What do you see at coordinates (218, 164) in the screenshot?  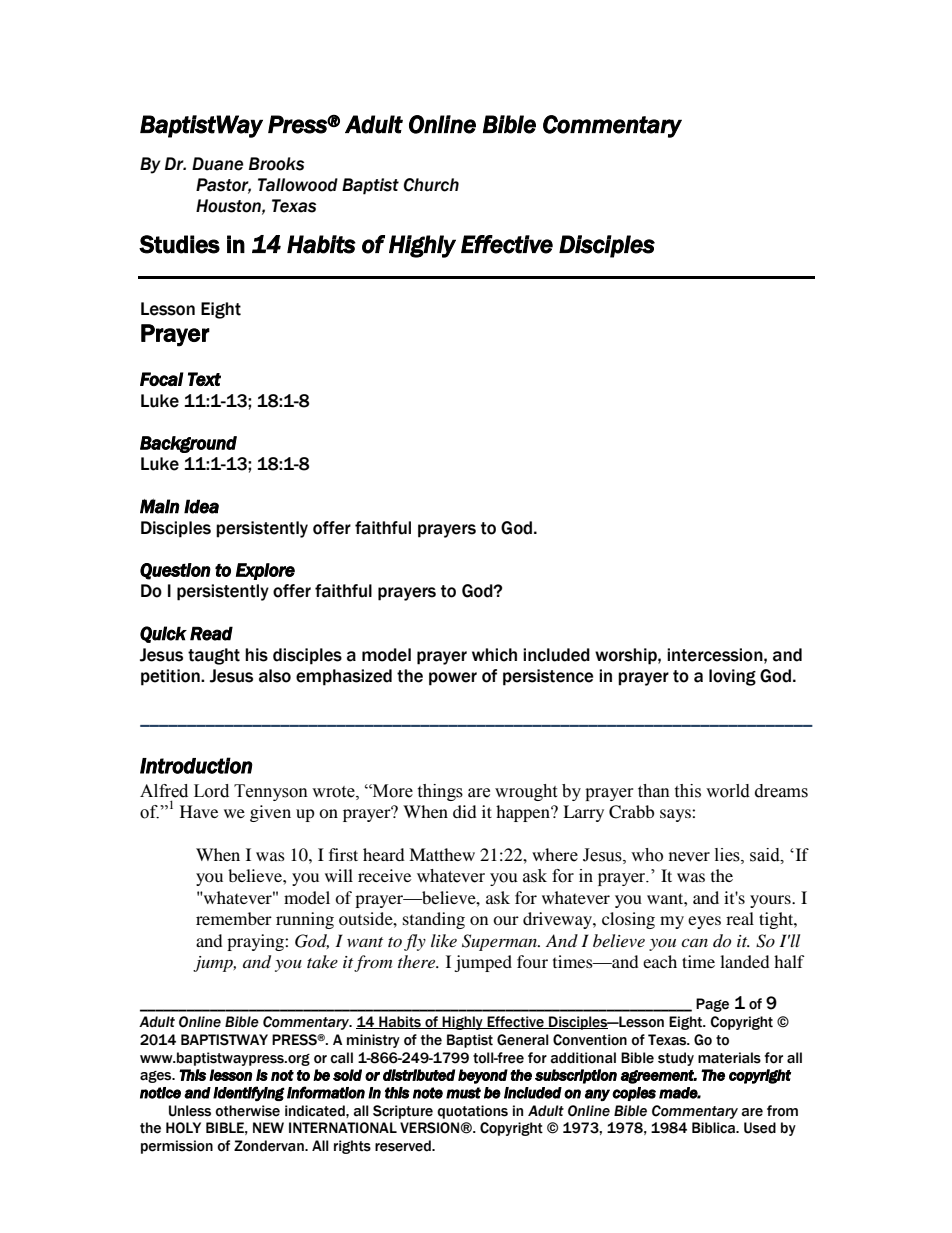 I see `Duane` at bounding box center [218, 164].
